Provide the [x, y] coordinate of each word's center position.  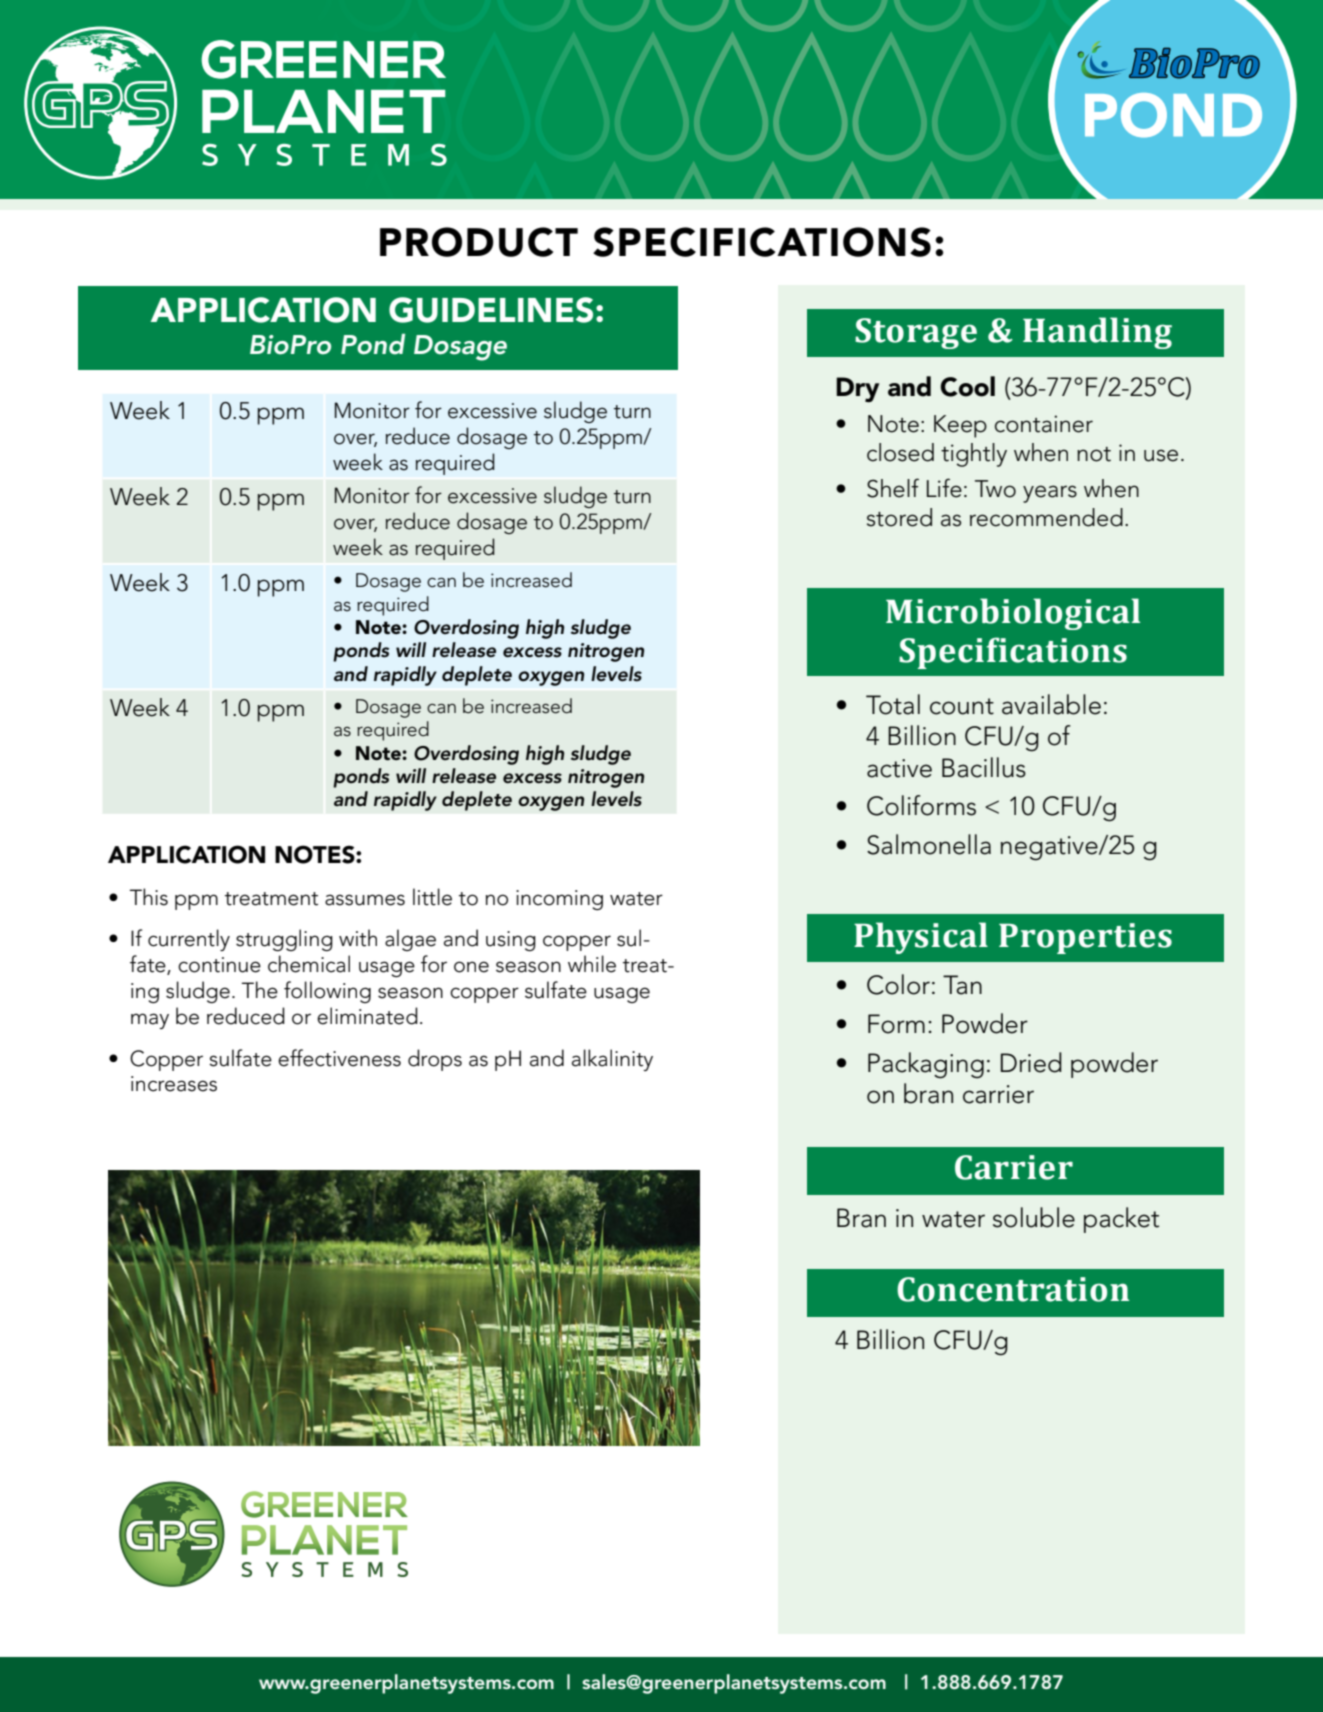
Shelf [893, 488]
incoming [559, 900]
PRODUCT [479, 242]
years [1050, 494]
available [1051, 704]
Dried [1031, 1062]
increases [174, 1084]
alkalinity [612, 1060]
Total [893, 704]
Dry [857, 390]
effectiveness [339, 1058]
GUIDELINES [491, 310]
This [149, 897]
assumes [365, 900]
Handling [1097, 333]
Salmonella [929, 844]
